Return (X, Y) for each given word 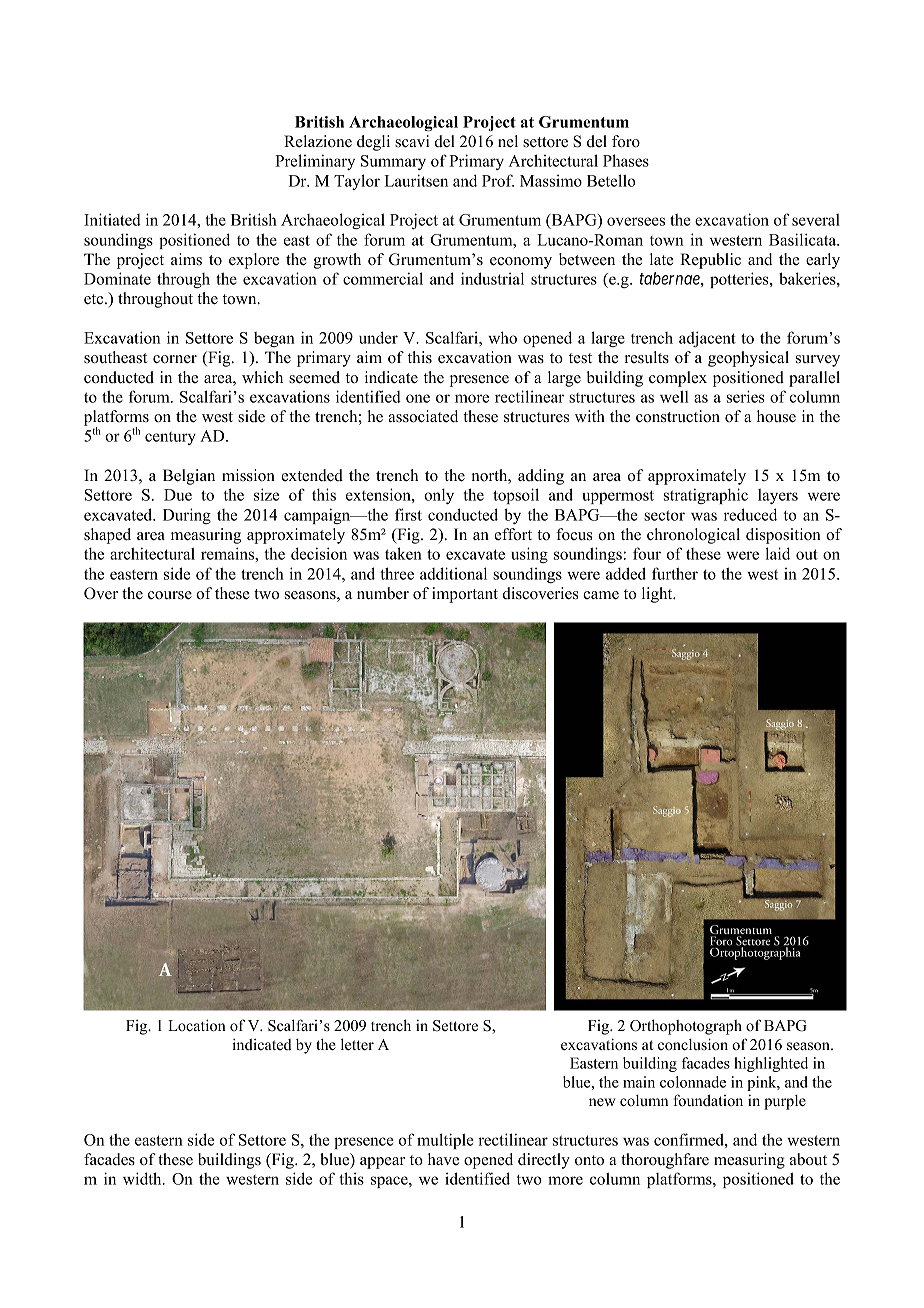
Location (197, 1025)
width (143, 1178)
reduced (750, 514)
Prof (498, 180)
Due (178, 495)
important (465, 595)
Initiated (112, 219)
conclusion (693, 1044)
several (816, 220)
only (439, 496)
